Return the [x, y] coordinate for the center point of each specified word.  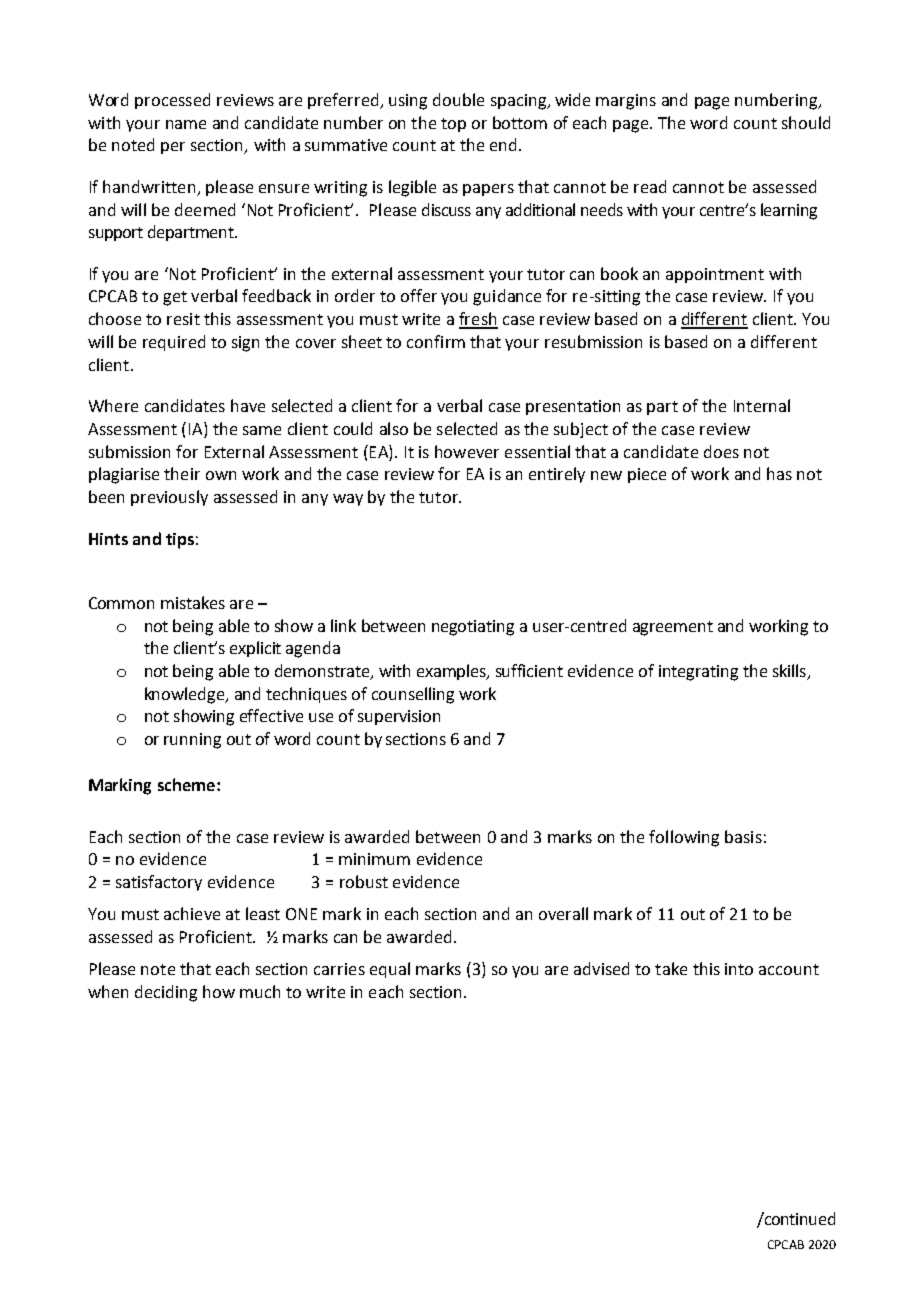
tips [180, 541]
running [192, 741]
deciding [166, 993]
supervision [399, 717]
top [453, 125]
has [779, 473]
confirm [436, 341]
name [186, 124]
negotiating [473, 628]
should [806, 122]
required [174, 343]
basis [743, 836]
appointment [715, 275]
